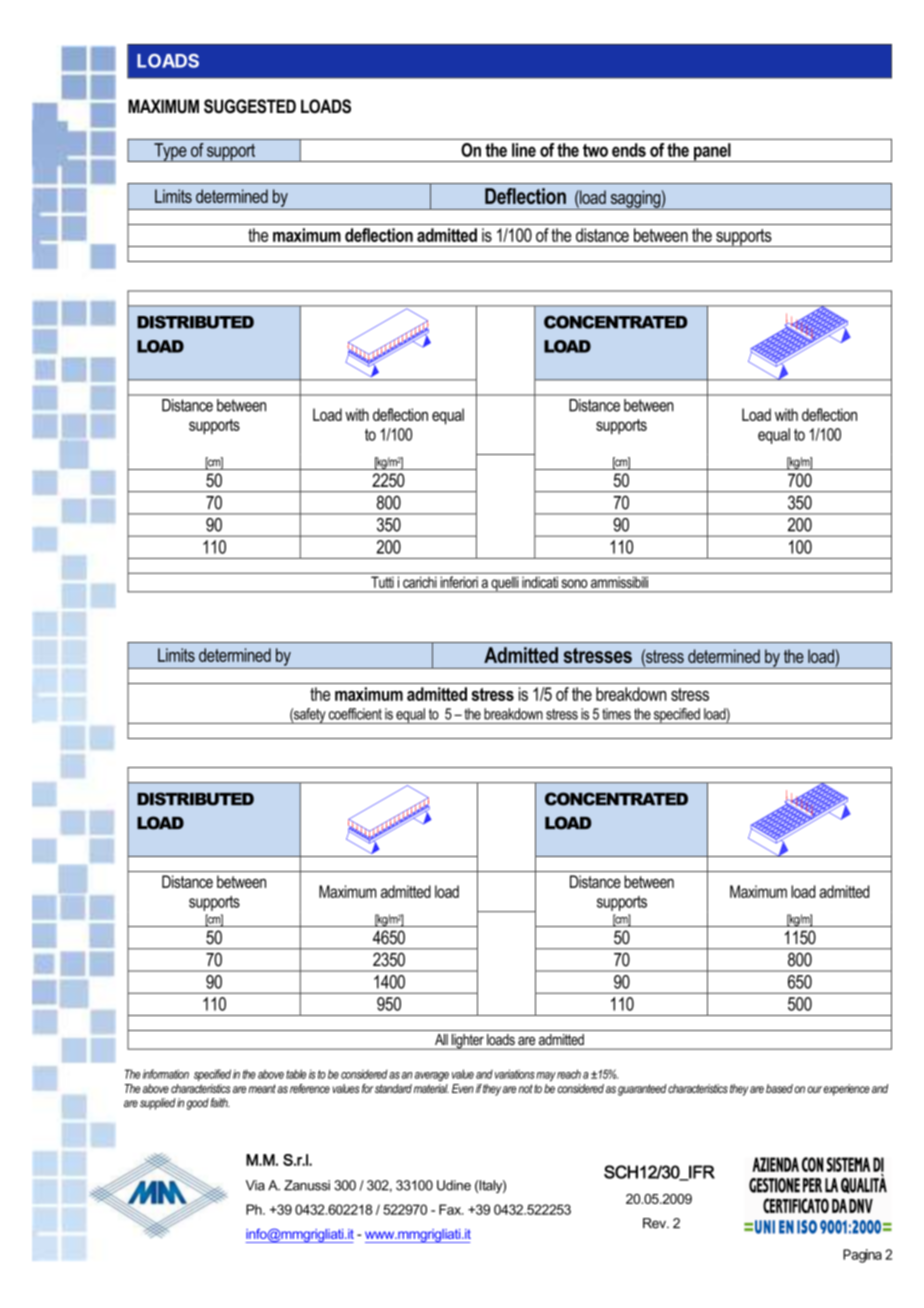 The image size is (924, 1308). Describe the element at coordinates (355, 714) in the document. I see `coefficient` at that location.
